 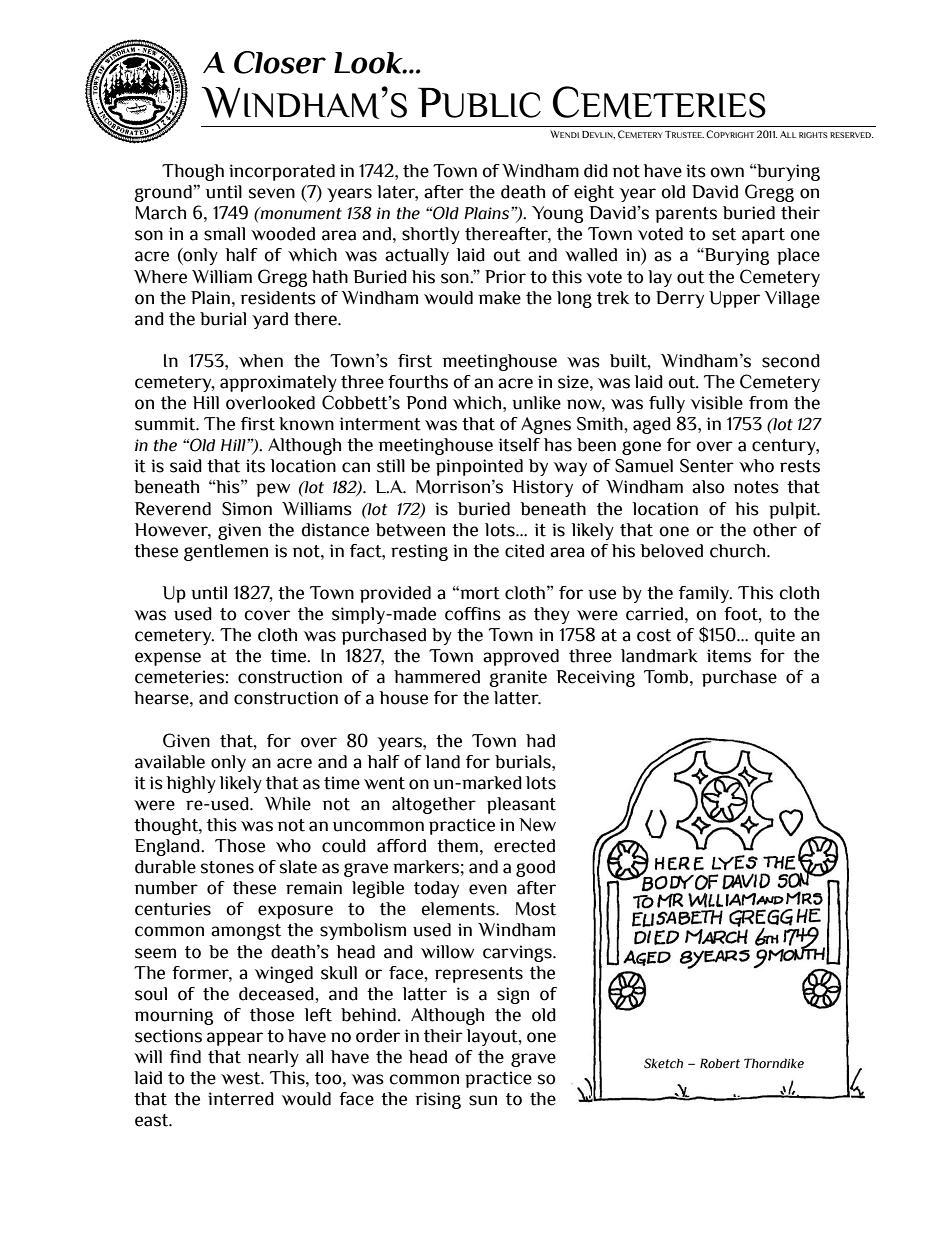 What do you see at coordinates (241, 1099) in the image?
I see `interred` at bounding box center [241, 1099].
